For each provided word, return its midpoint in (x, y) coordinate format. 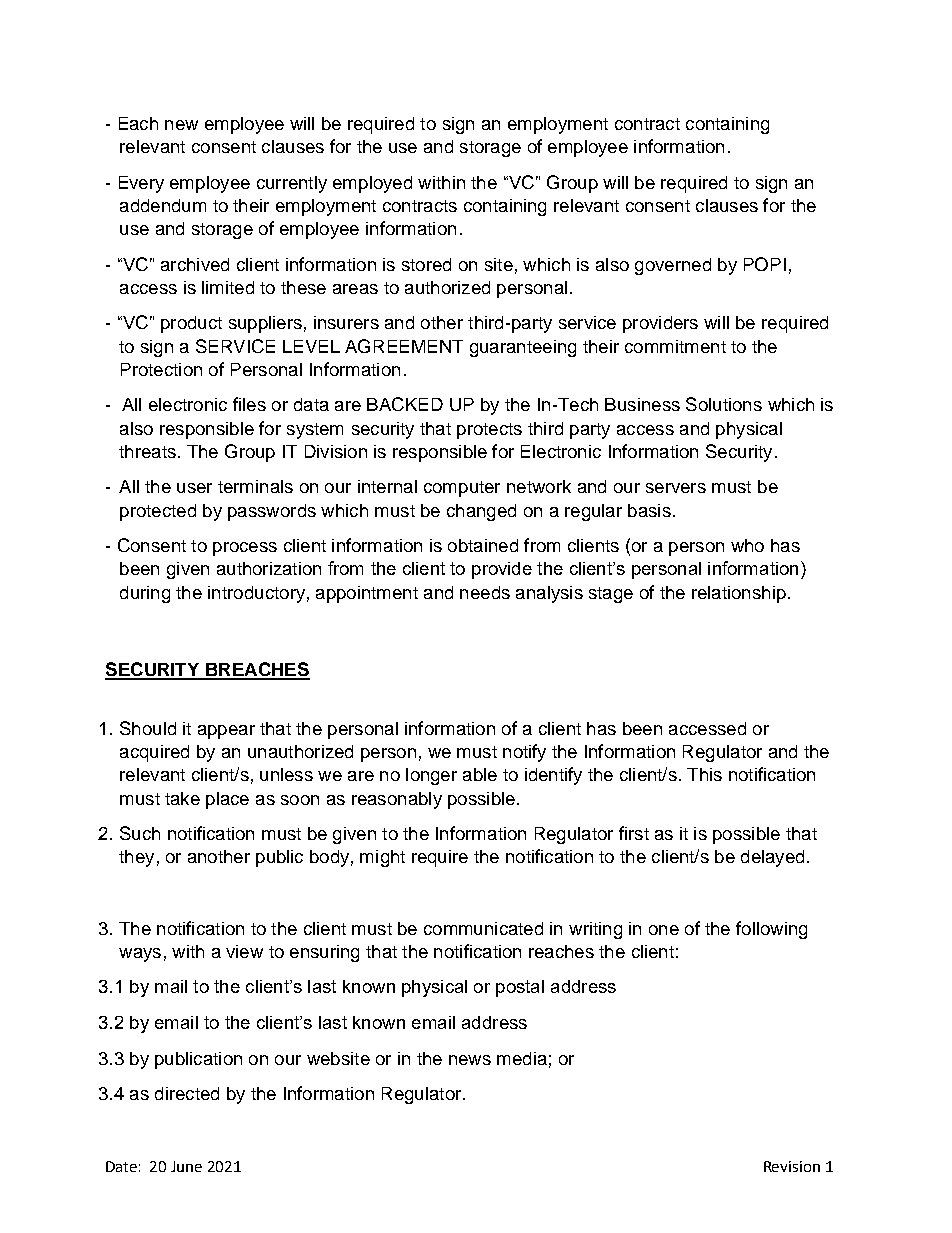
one (664, 930)
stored (426, 264)
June (186, 1166)
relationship (739, 594)
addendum (163, 205)
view (244, 951)
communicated (483, 928)
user (194, 488)
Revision (792, 1166)
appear (226, 732)
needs (485, 592)
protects (489, 431)
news (470, 1060)
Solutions (724, 404)
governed (673, 266)
